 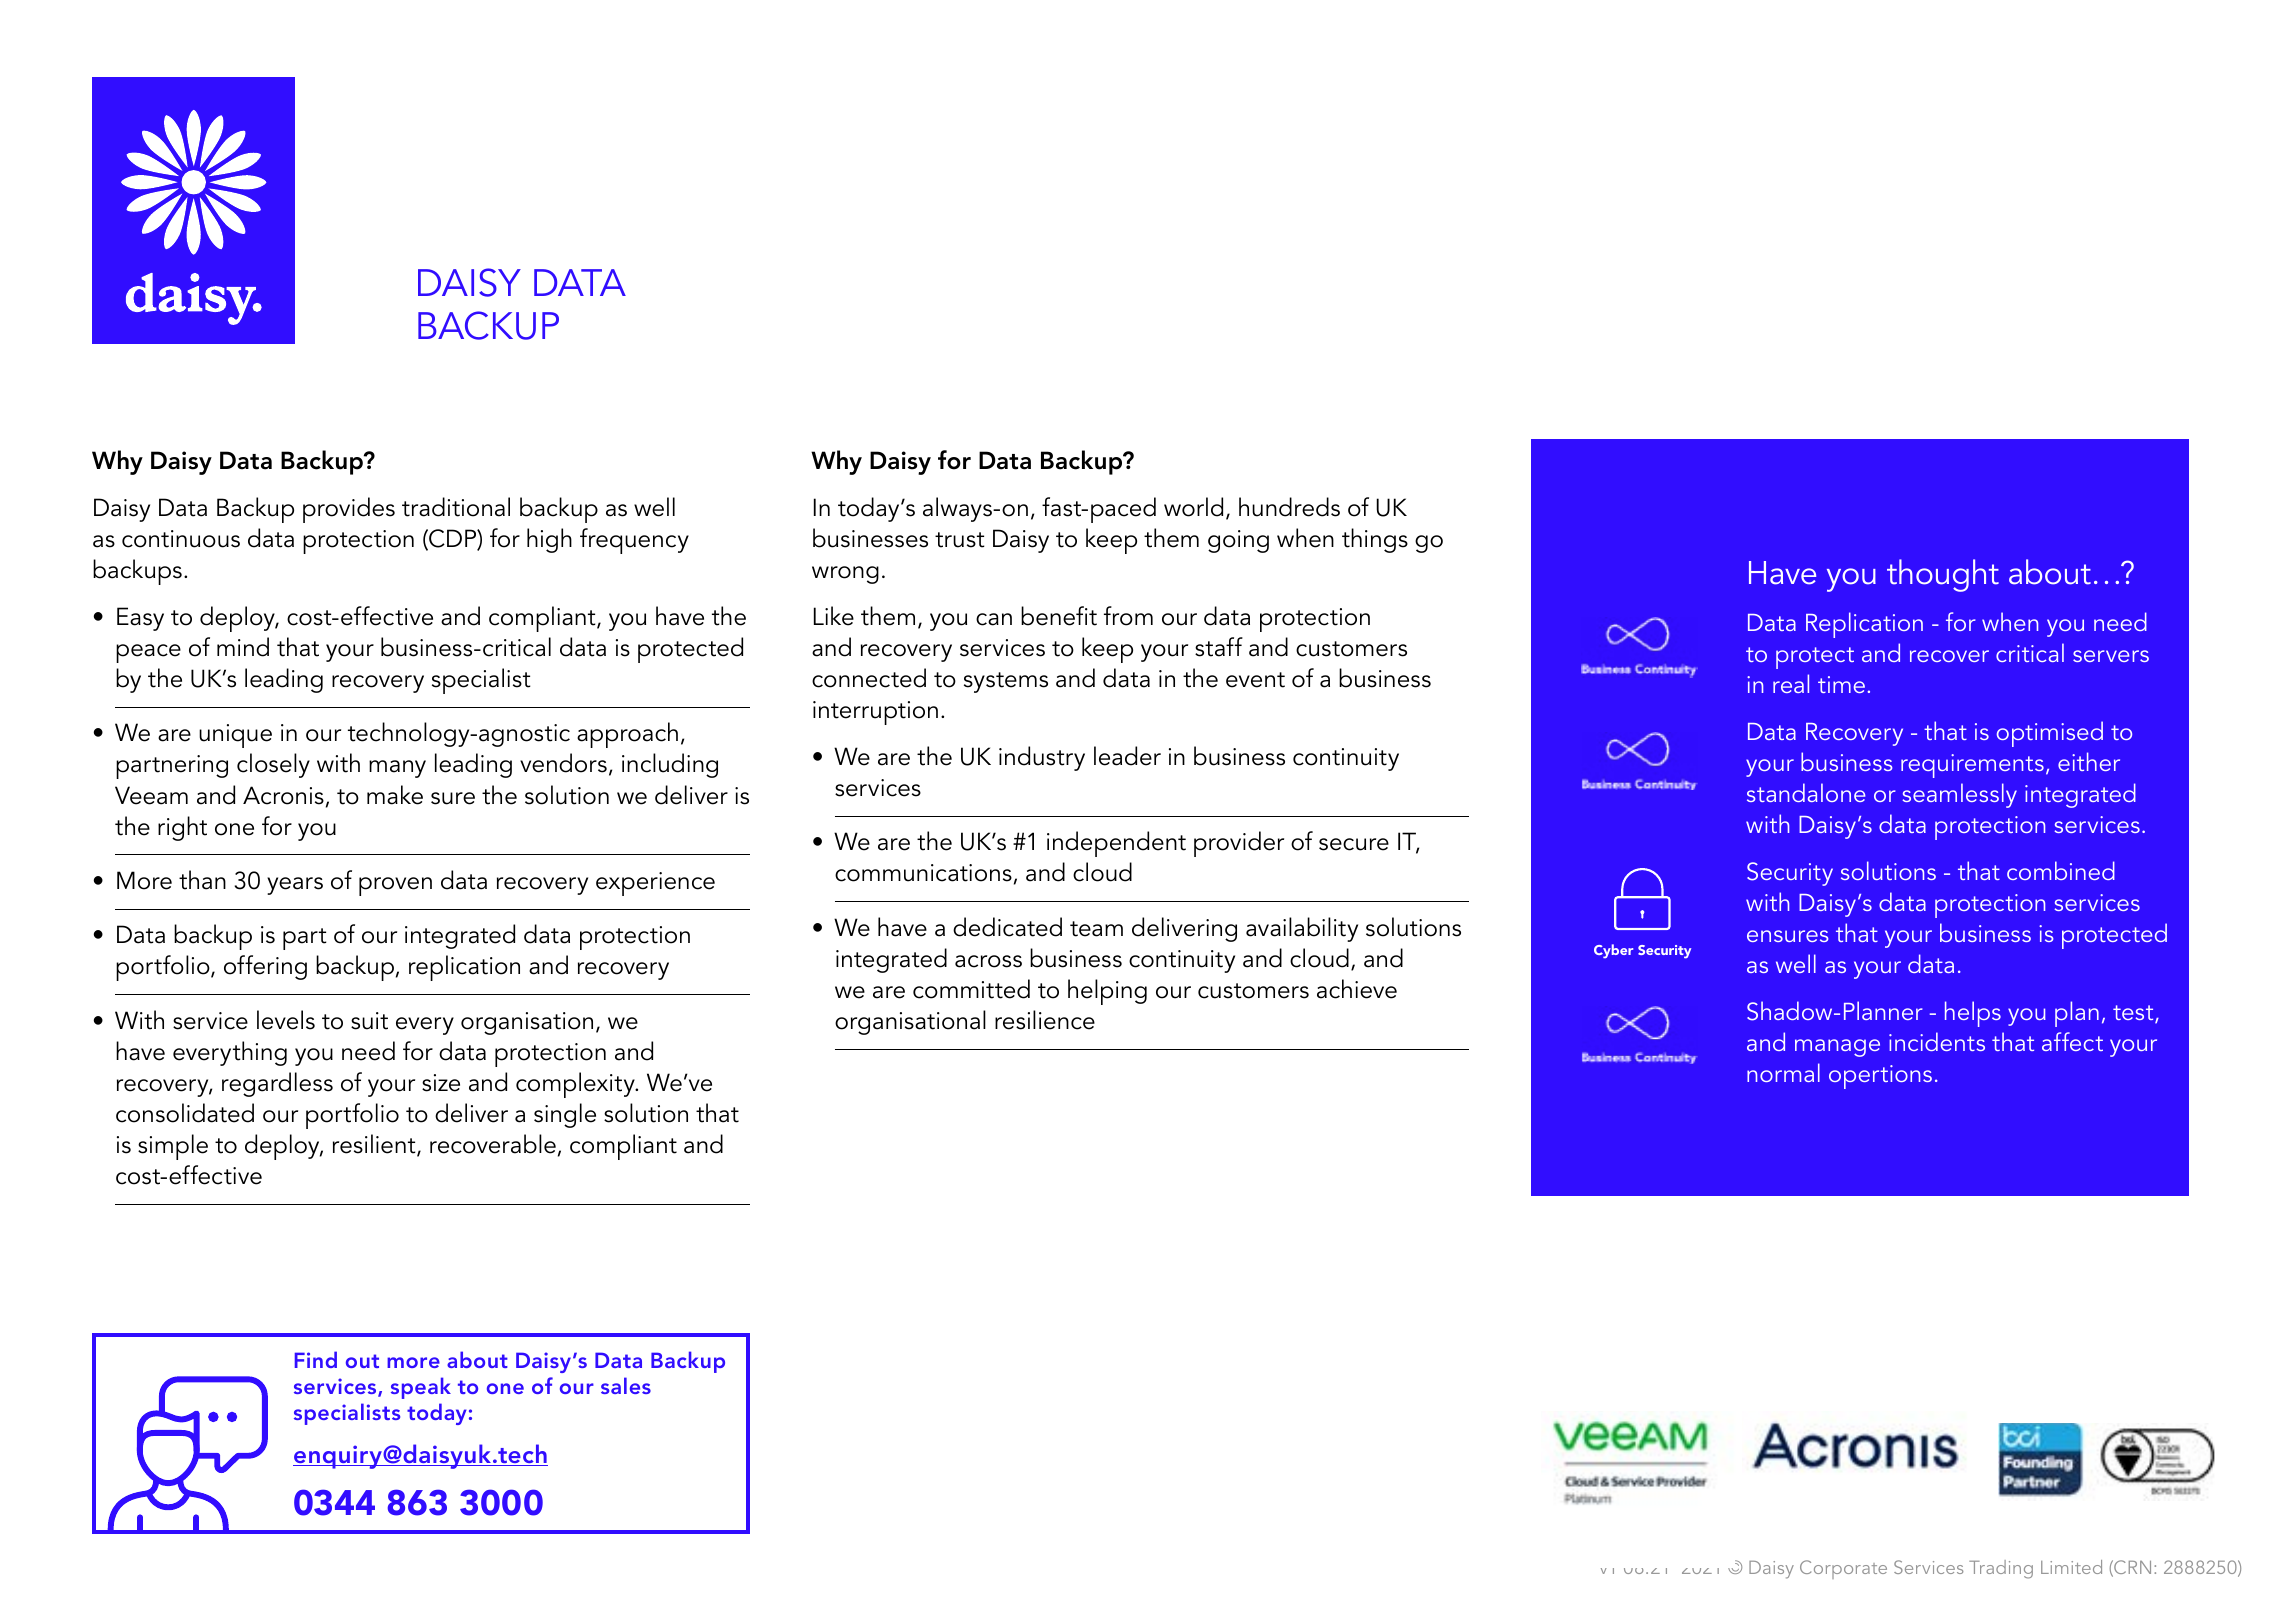 I want to click on normal, so click(x=1783, y=1072).
